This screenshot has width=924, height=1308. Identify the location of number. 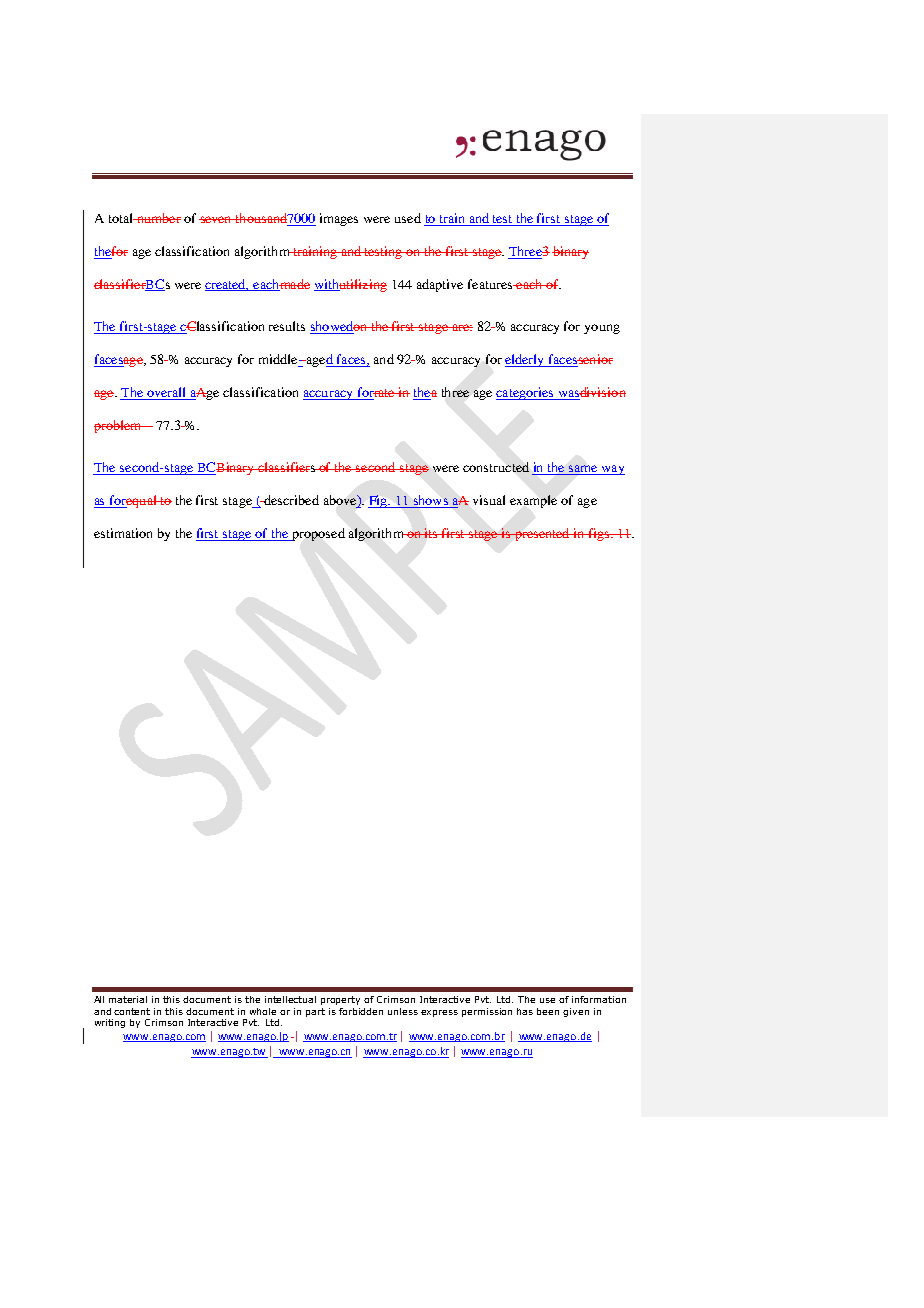
(157, 218).
